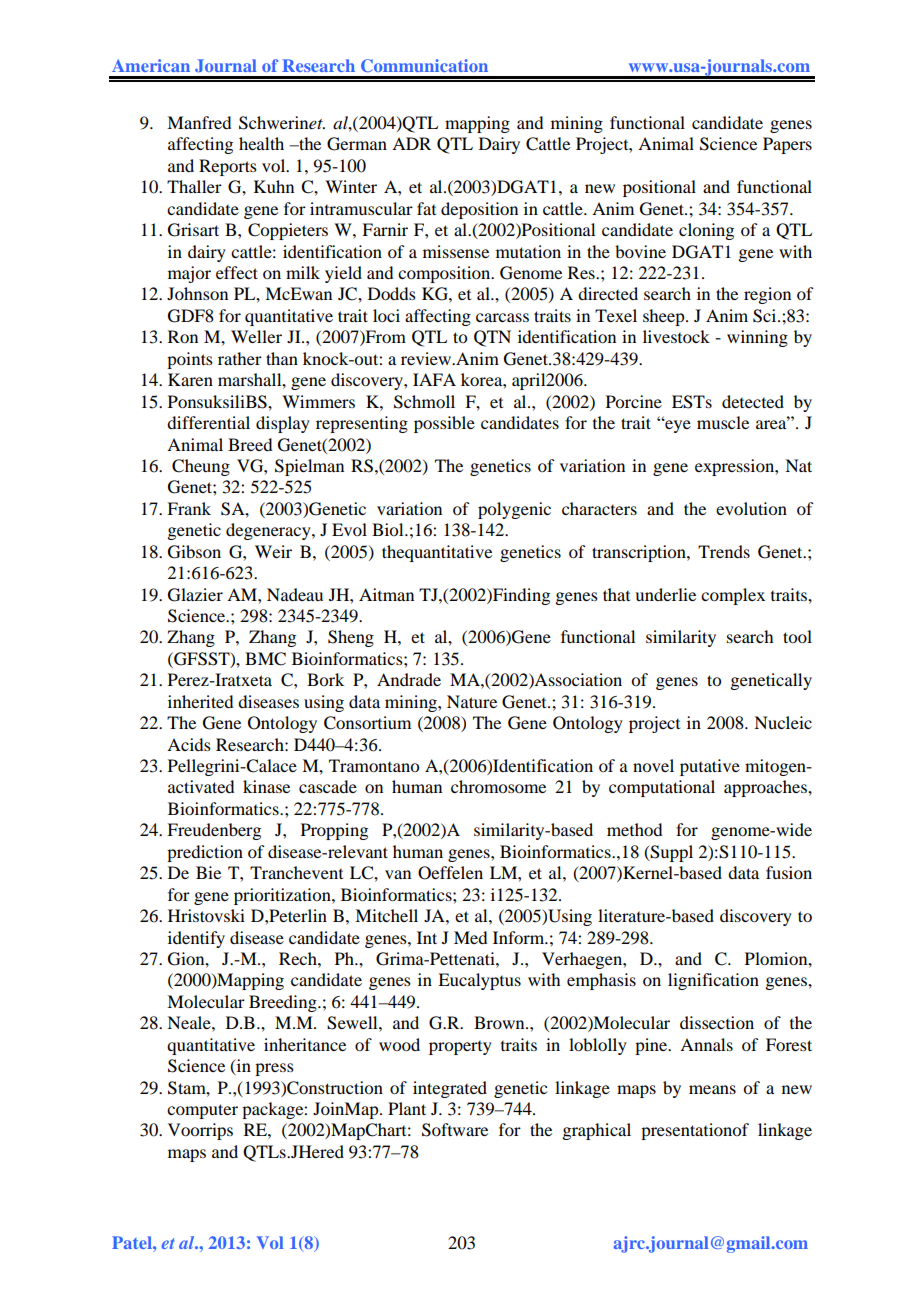 This document has height=1308, width=924. I want to click on Papers, so click(787, 145).
